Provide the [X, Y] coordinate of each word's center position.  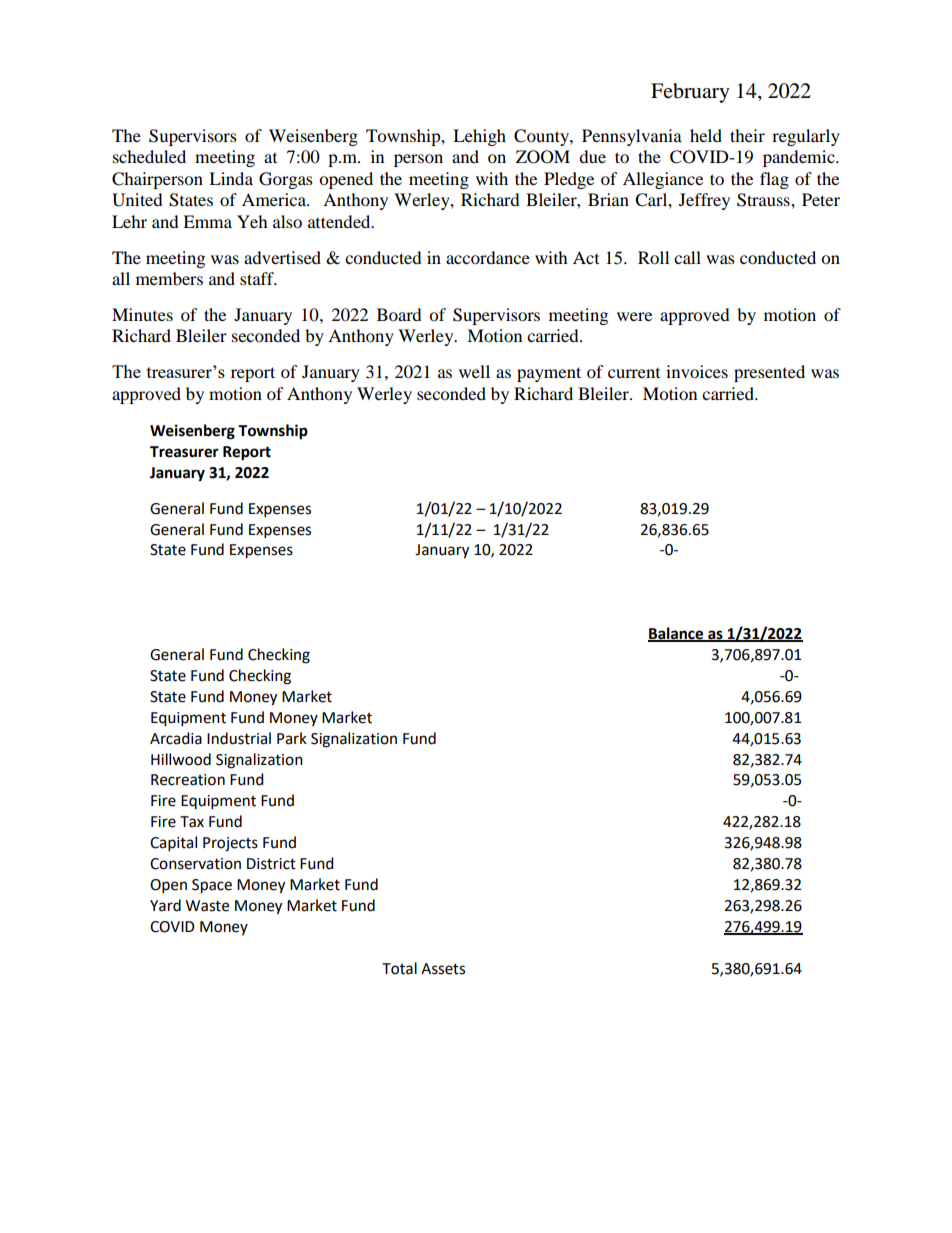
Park [292, 738]
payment [549, 374]
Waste [207, 906]
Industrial [239, 738]
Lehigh [479, 137]
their [747, 135]
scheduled [149, 156]
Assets [443, 969]
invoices [697, 371]
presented [769, 373]
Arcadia [176, 738]
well [474, 371]
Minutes [142, 314]
